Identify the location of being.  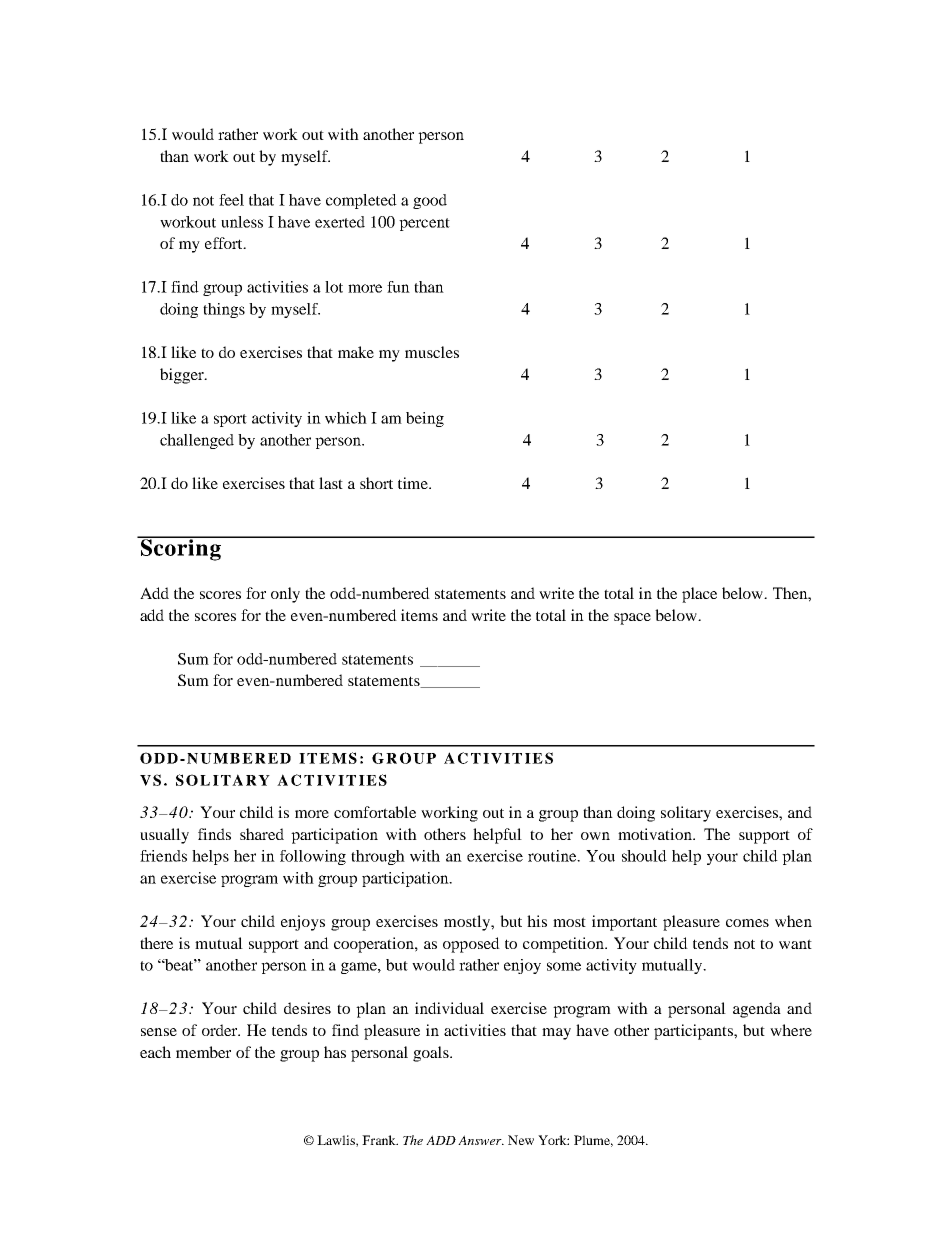
(425, 419).
